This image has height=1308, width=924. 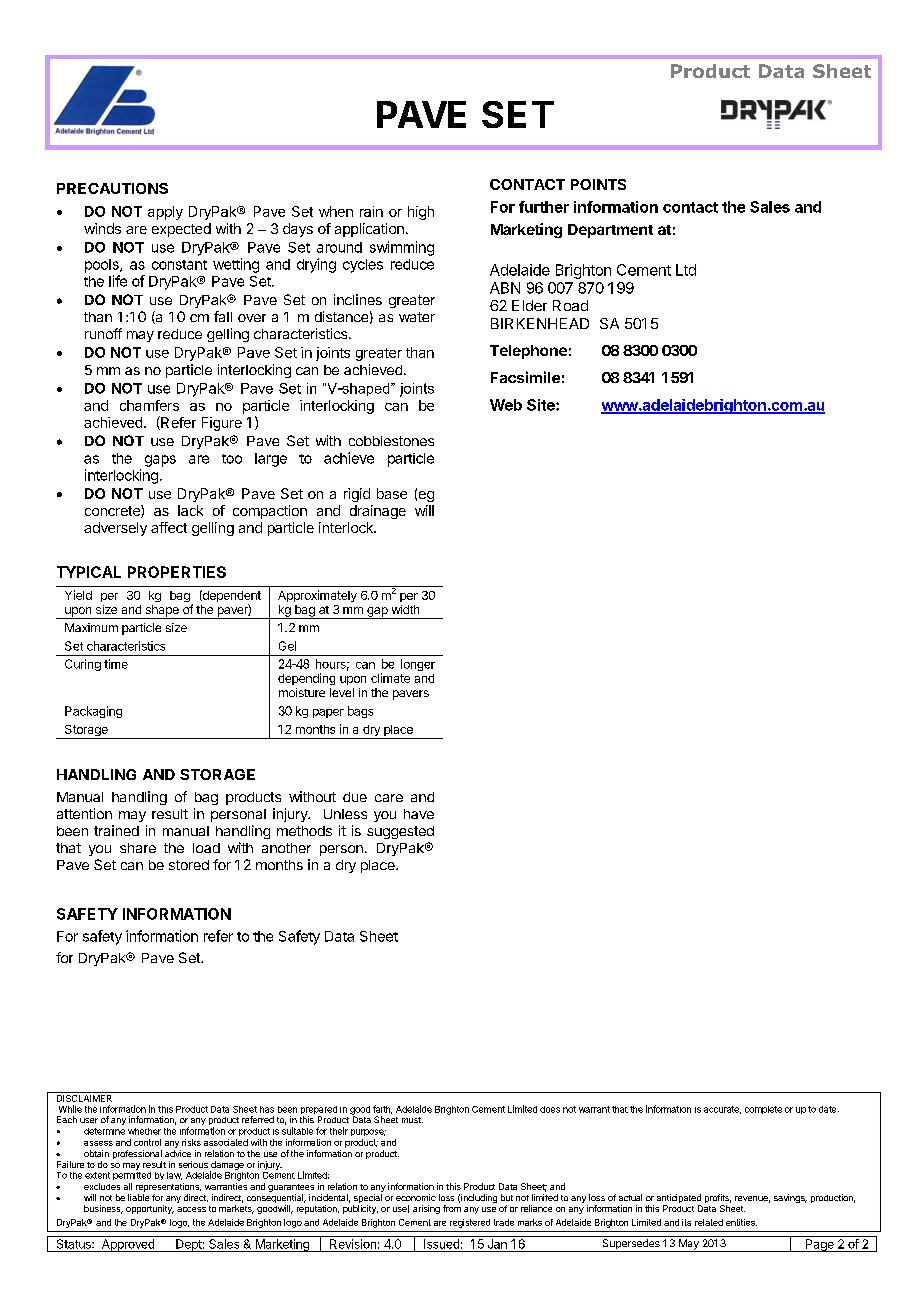 I want to click on from, so click(x=452, y=1208).
